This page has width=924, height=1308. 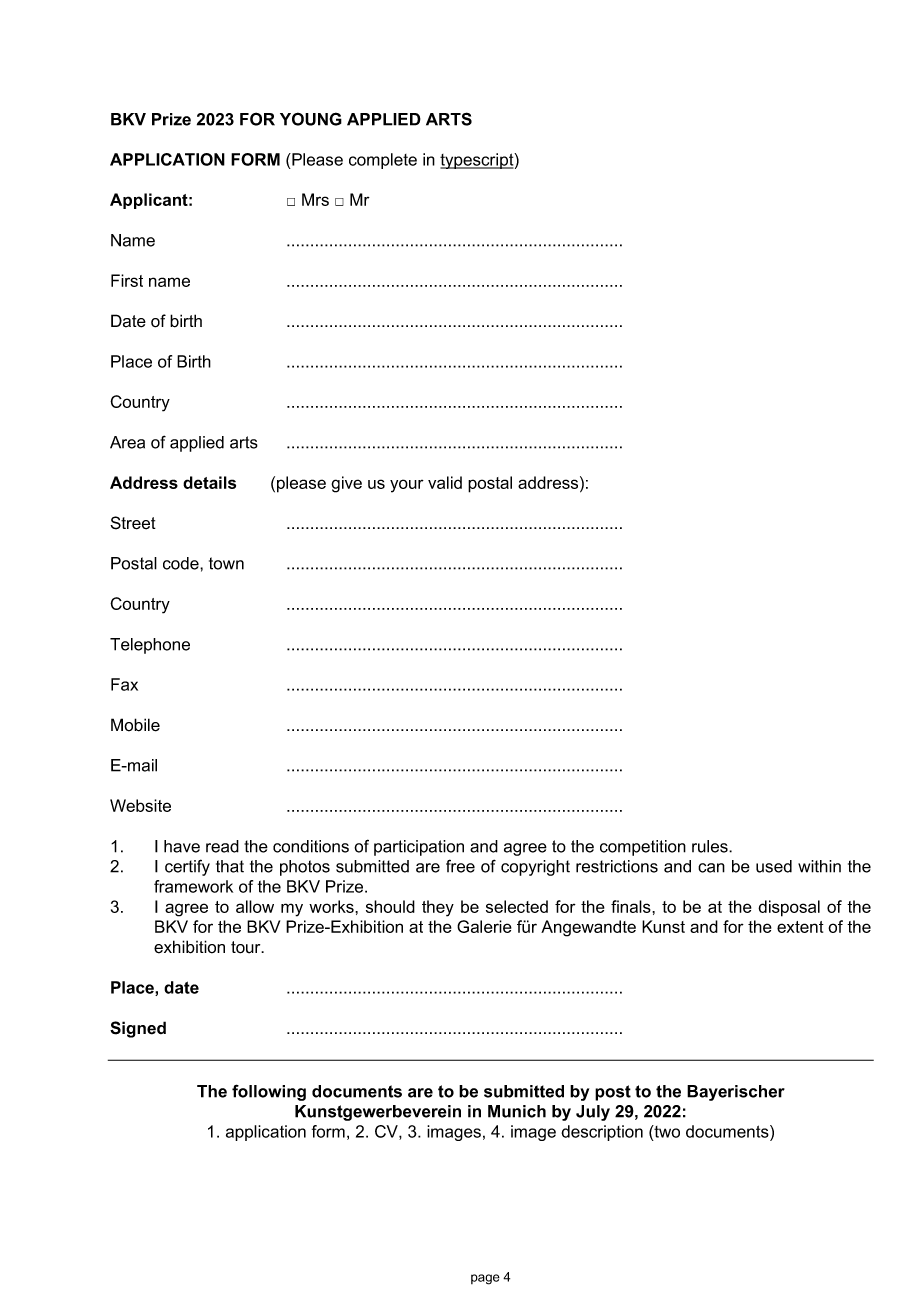 What do you see at coordinates (711, 846) in the page?
I see `rules` at bounding box center [711, 846].
